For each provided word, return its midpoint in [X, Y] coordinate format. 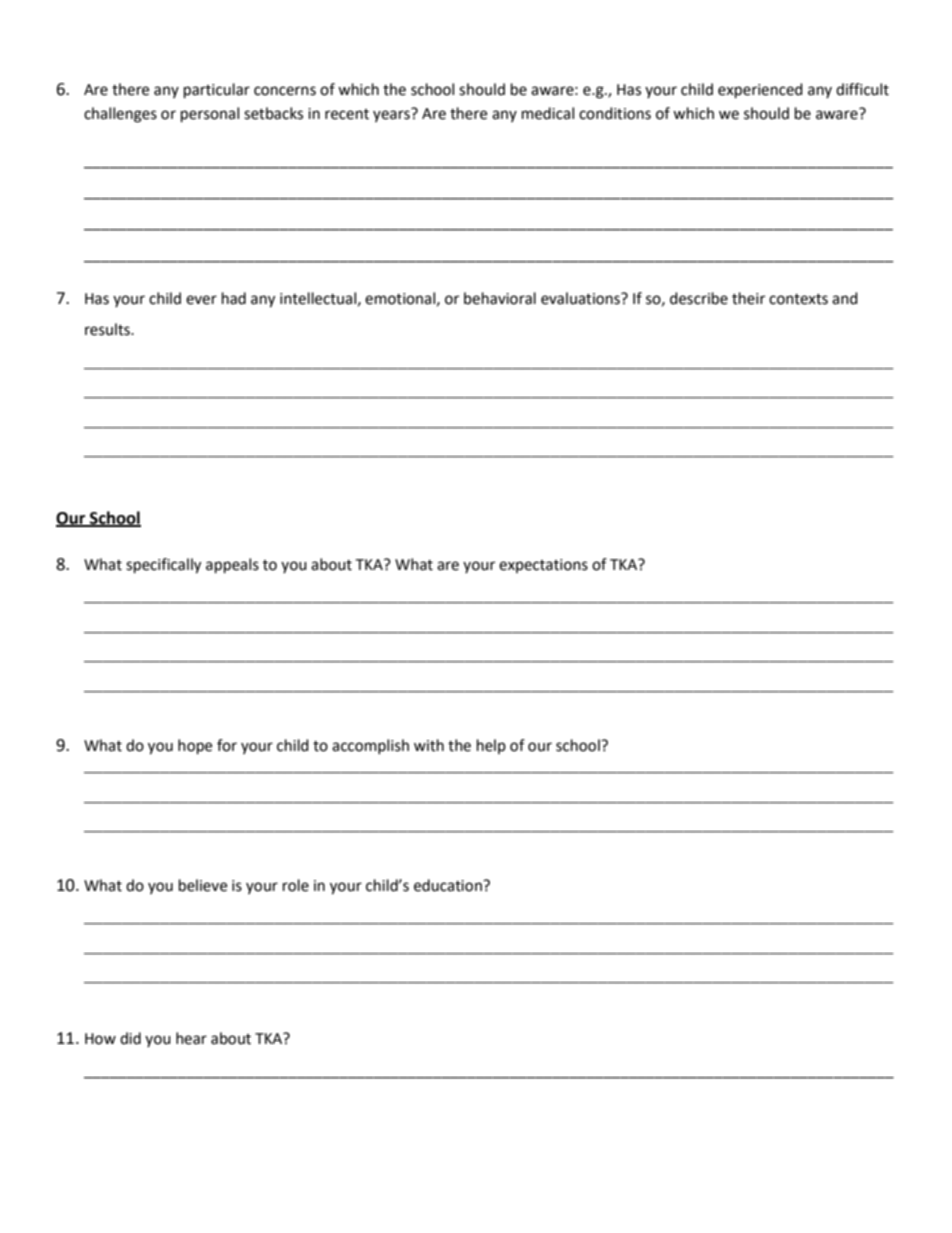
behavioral [500, 298]
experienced [760, 91]
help [491, 746]
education [449, 885]
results [108, 329]
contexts [798, 299]
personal [210, 115]
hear [191, 1038]
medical [548, 113]
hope [195, 747]
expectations [543, 566]
